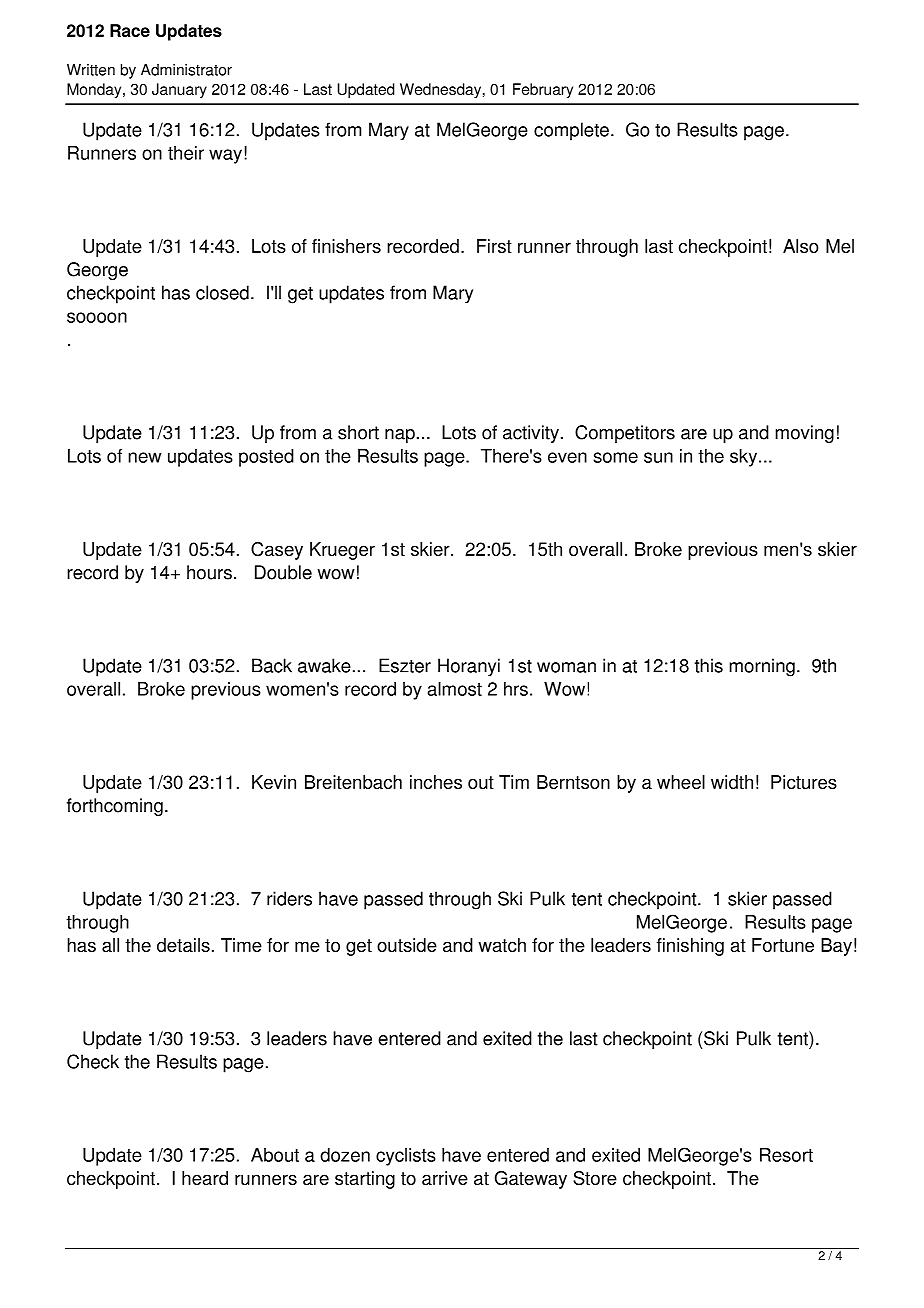  I want to click on complete, so click(571, 131).
